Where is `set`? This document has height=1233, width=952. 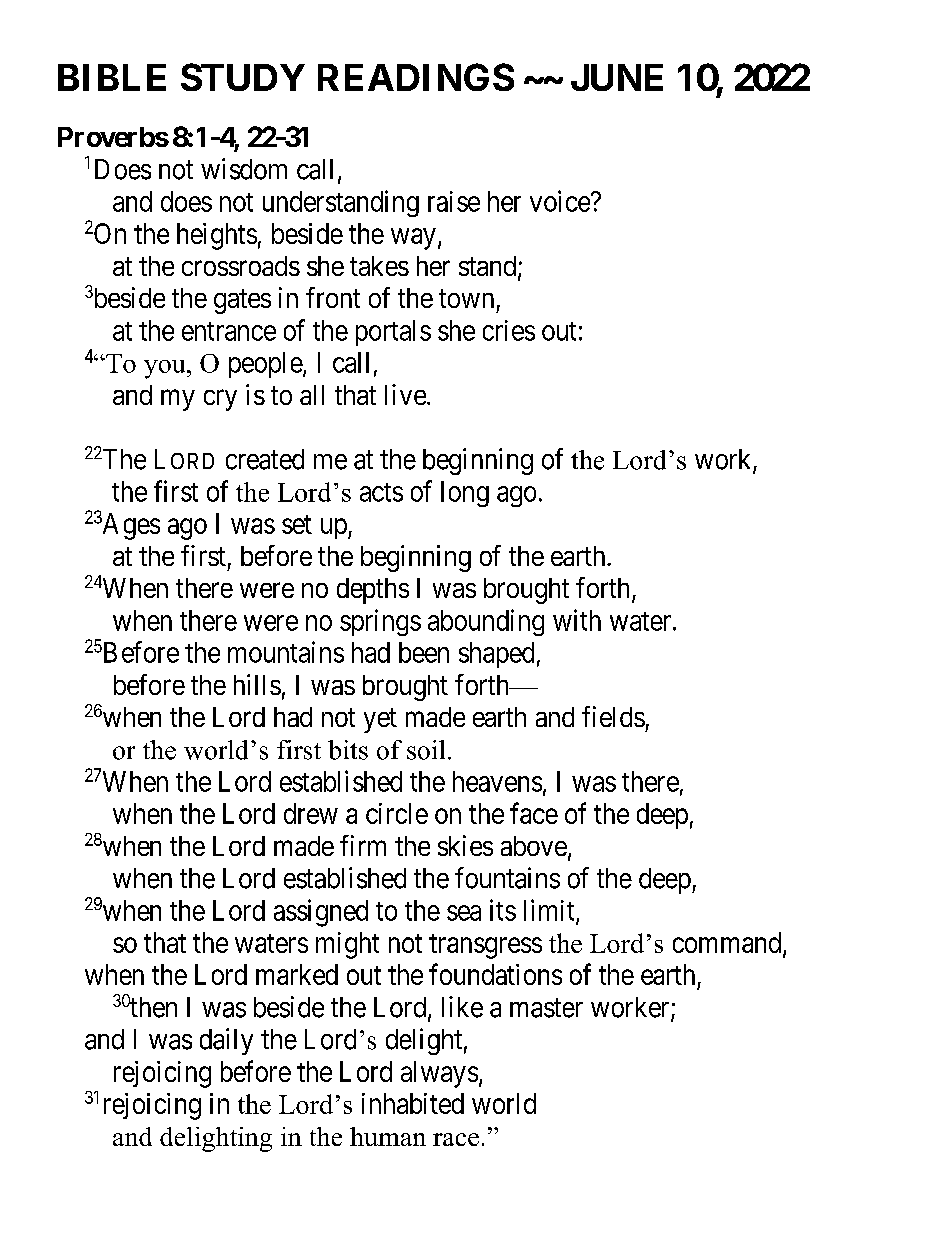 set is located at coordinates (297, 524).
